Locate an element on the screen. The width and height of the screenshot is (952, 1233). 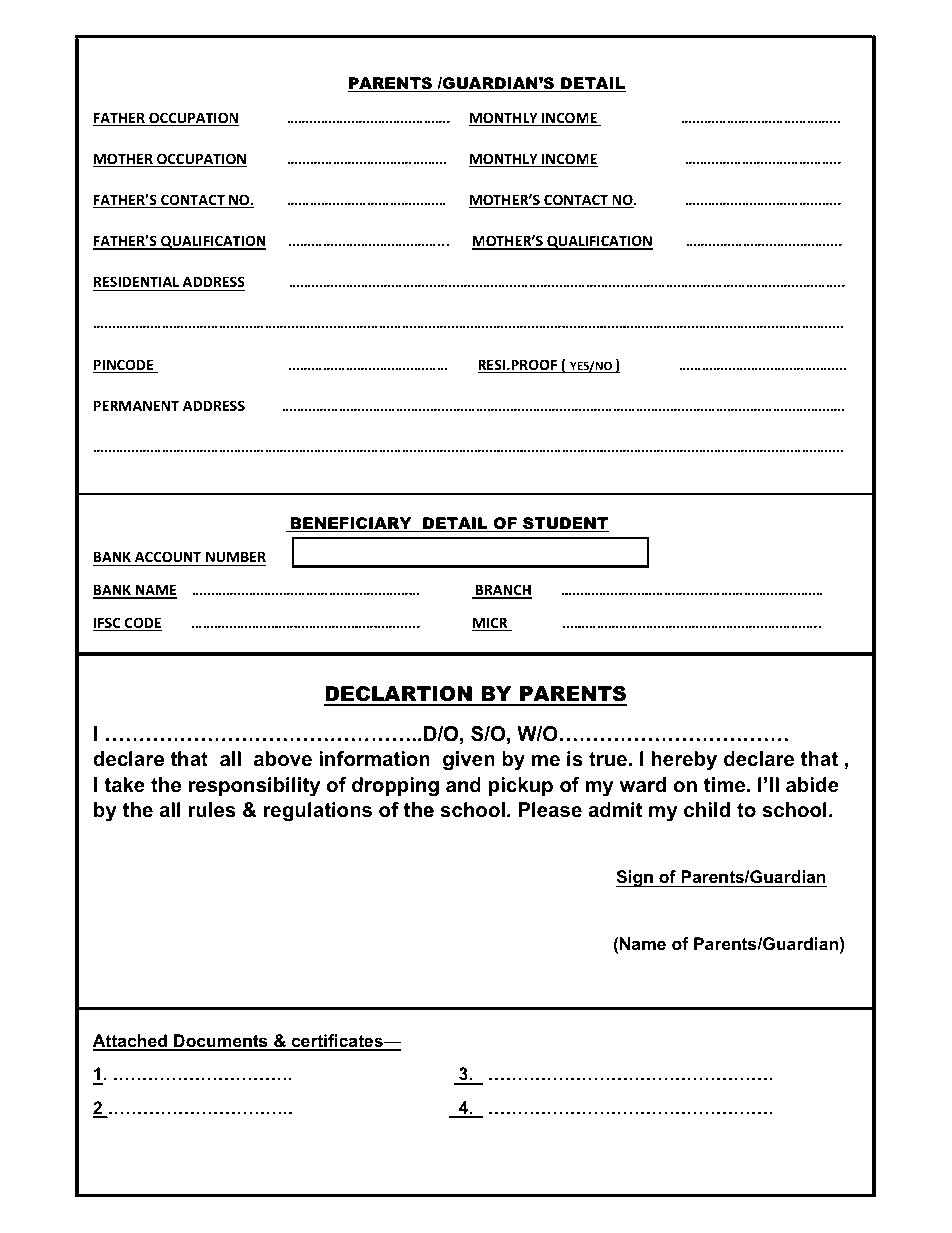
STUDENT is located at coordinates (565, 524).
